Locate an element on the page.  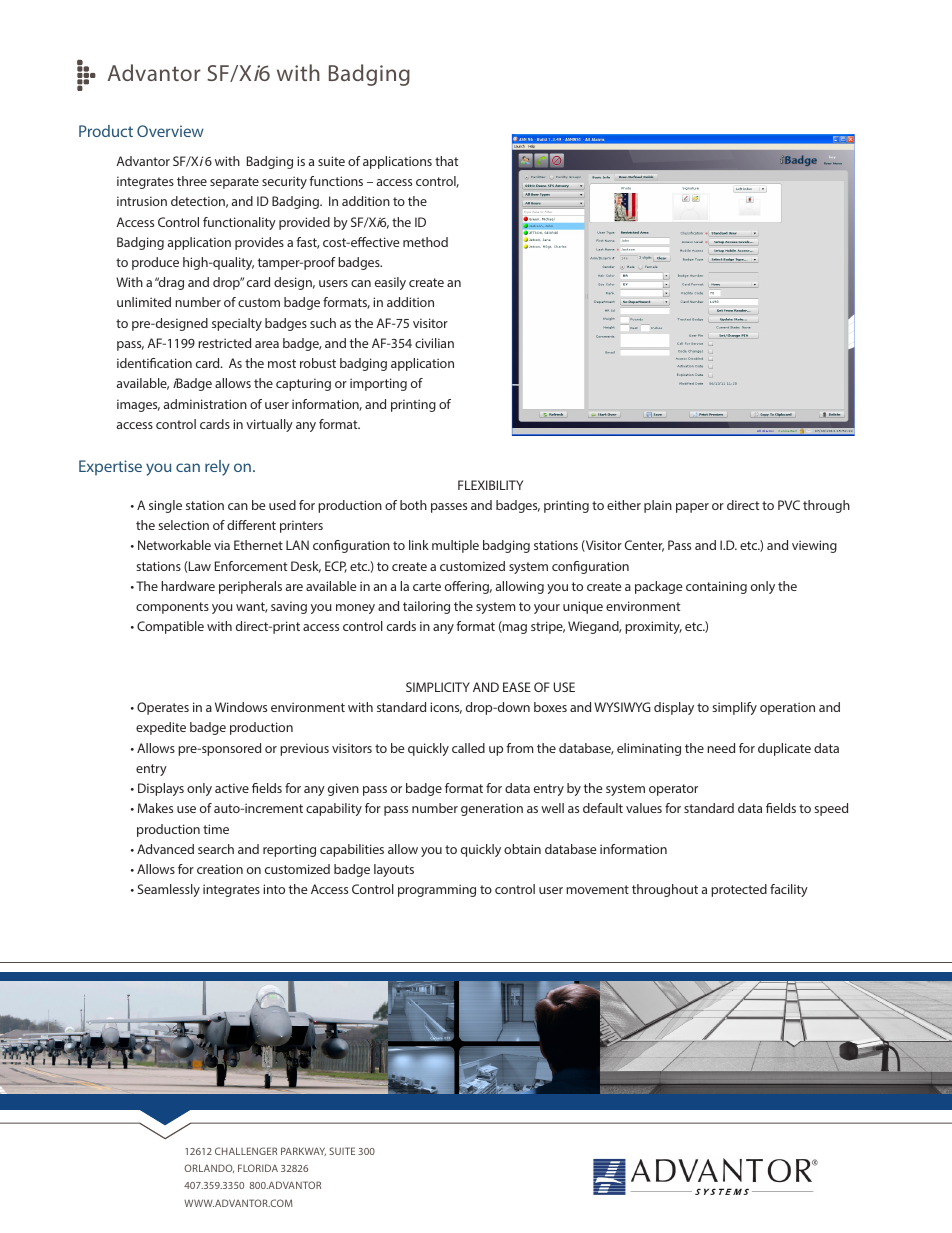
protected is located at coordinates (739, 890).
